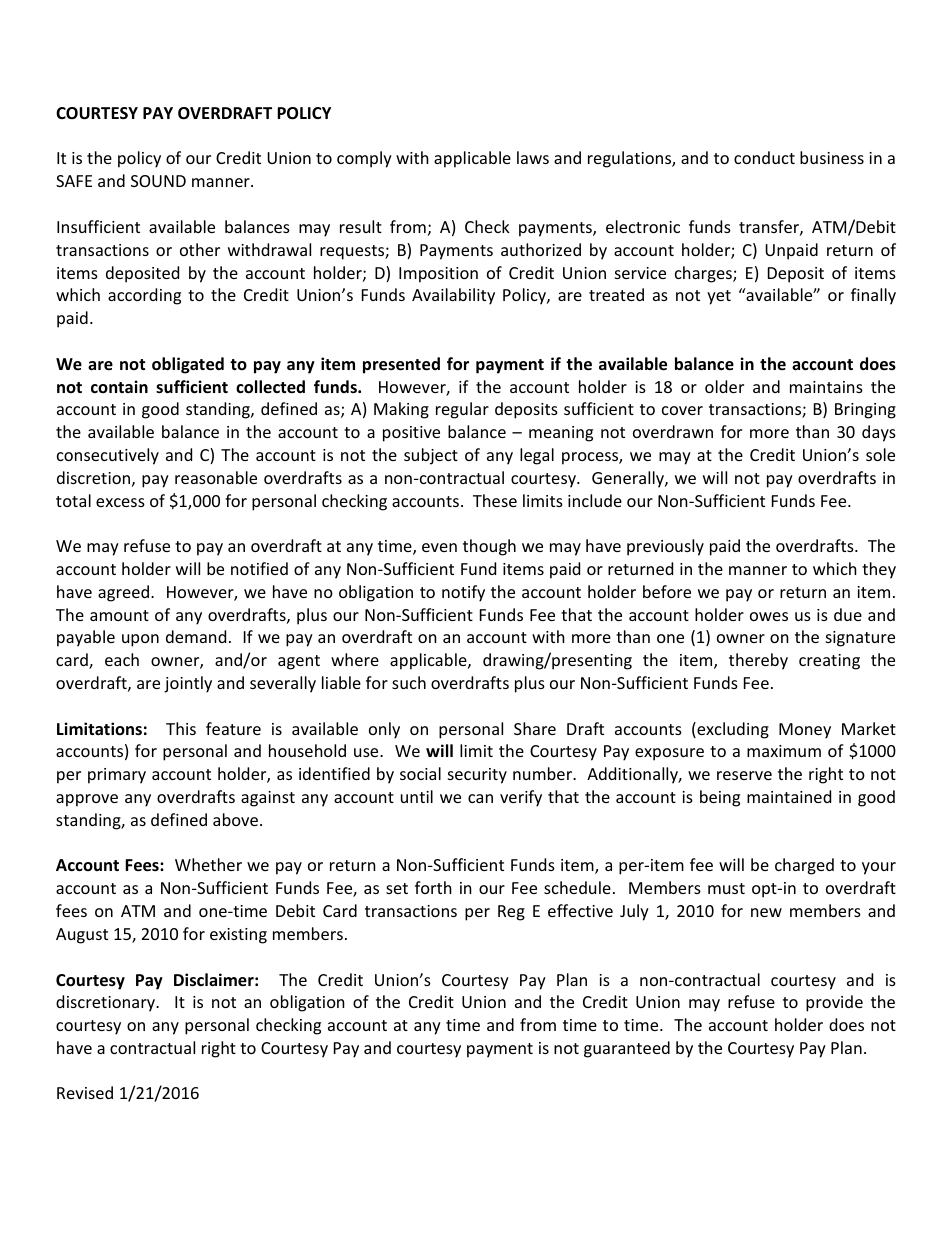  I want to click on contain, so click(119, 386).
